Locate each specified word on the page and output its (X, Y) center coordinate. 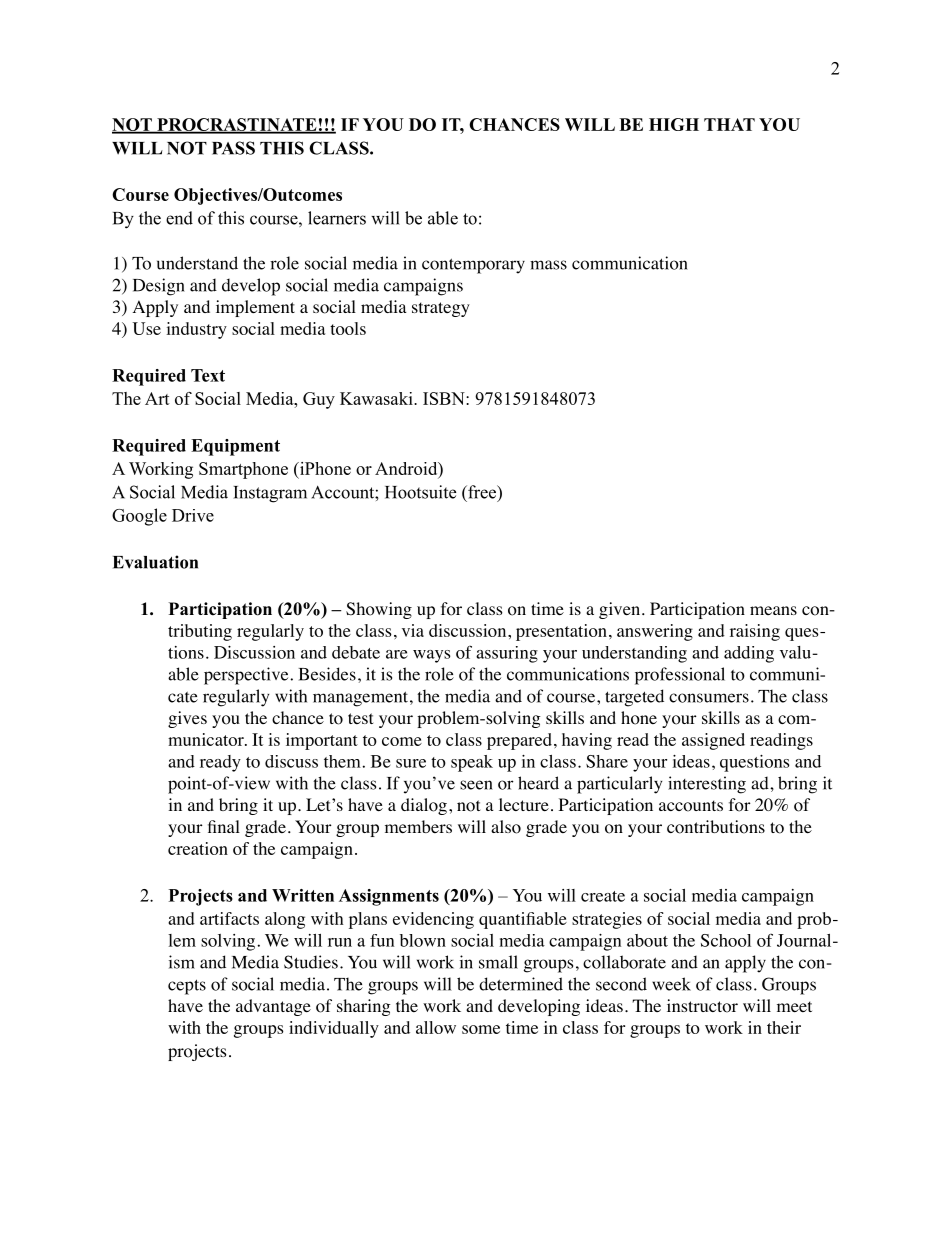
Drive (193, 515)
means (773, 610)
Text (208, 375)
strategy (441, 309)
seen (476, 785)
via (413, 630)
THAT (729, 124)
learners (337, 218)
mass (548, 265)
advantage (273, 1007)
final (224, 826)
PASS (233, 148)
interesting (707, 785)
